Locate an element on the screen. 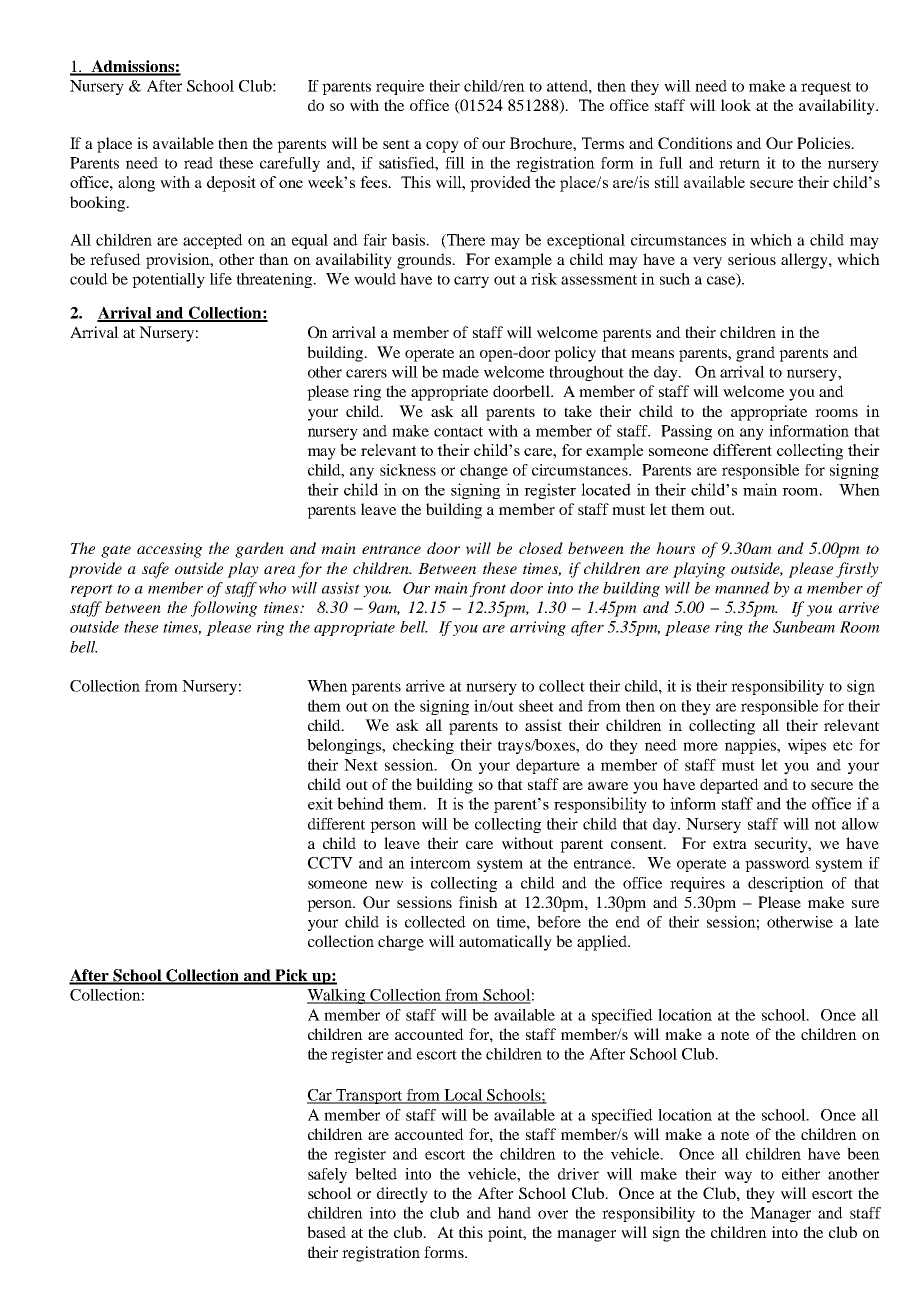  made is located at coordinates (460, 372).
